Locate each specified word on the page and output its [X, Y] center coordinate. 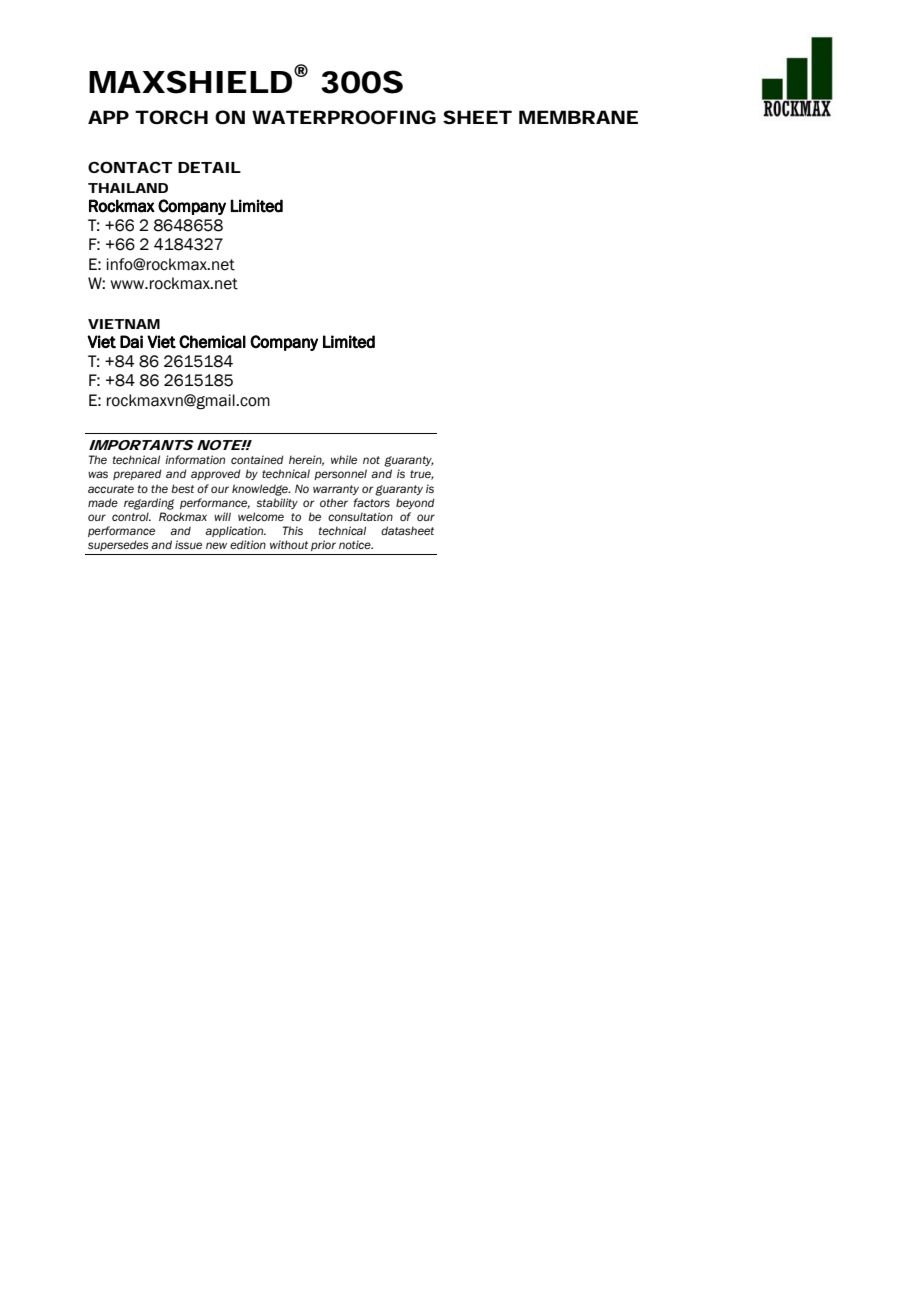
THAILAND [128, 188]
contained [257, 459]
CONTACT [130, 167]
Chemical [212, 341]
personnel [340, 474]
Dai [131, 341]
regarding [149, 504]
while [344, 459]
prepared [137, 474]
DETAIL [209, 167]
